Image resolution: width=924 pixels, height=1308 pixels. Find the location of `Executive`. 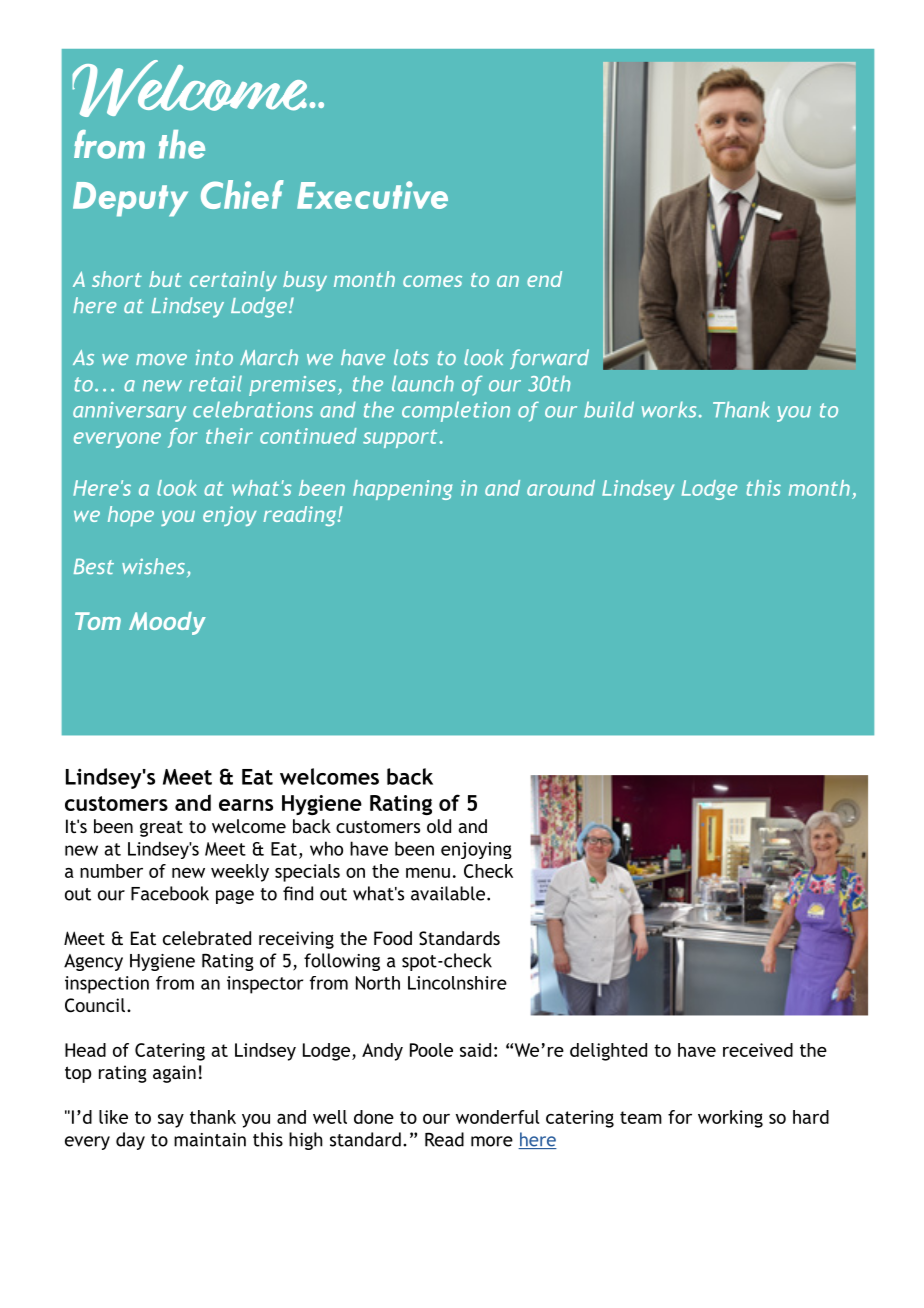

Executive is located at coordinates (372, 195).
